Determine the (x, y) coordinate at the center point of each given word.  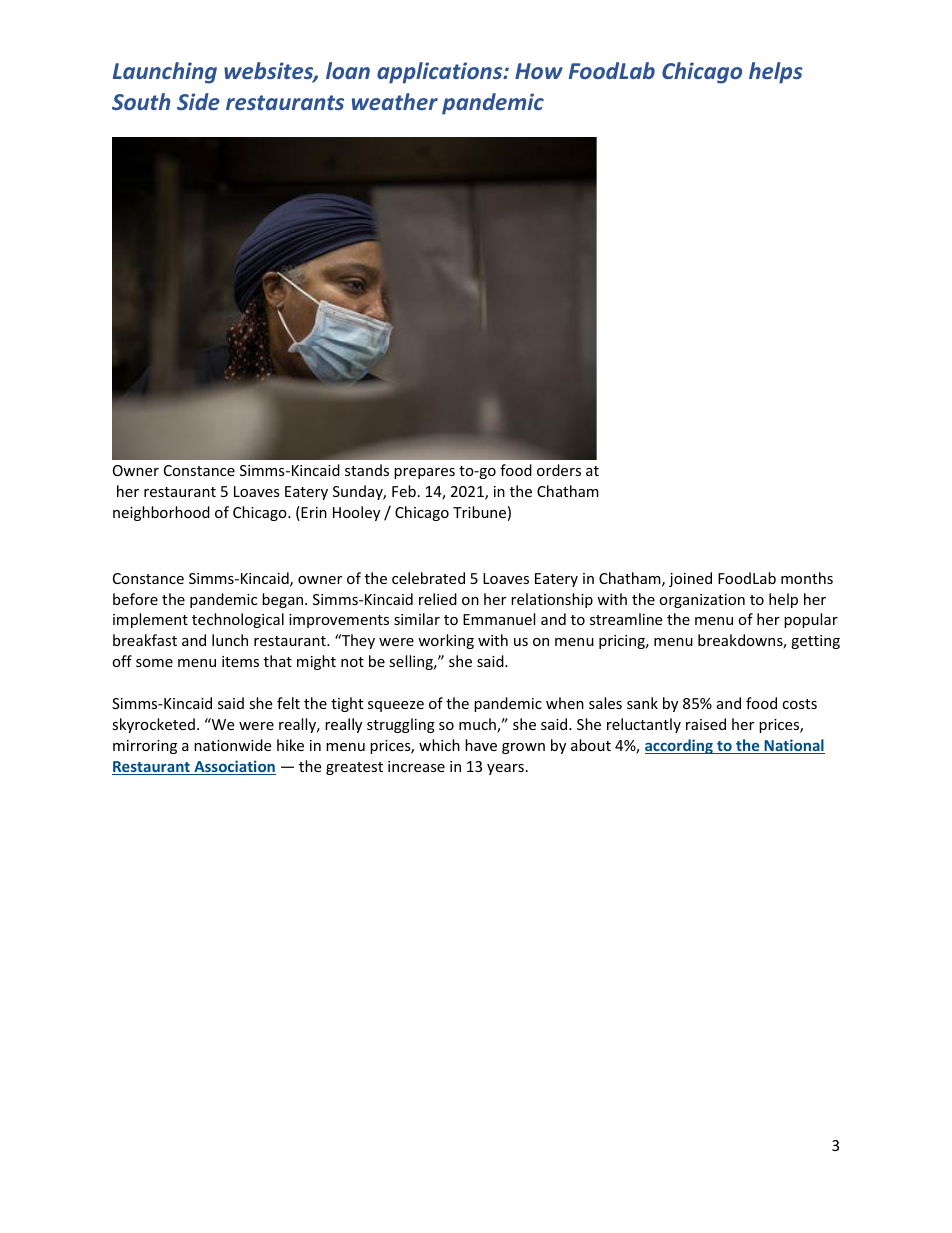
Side (198, 101)
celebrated (428, 578)
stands (367, 470)
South (141, 101)
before (135, 599)
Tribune (479, 512)
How (539, 71)
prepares (424, 473)
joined (690, 579)
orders (559, 470)
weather (395, 101)
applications (441, 73)
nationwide (232, 745)
